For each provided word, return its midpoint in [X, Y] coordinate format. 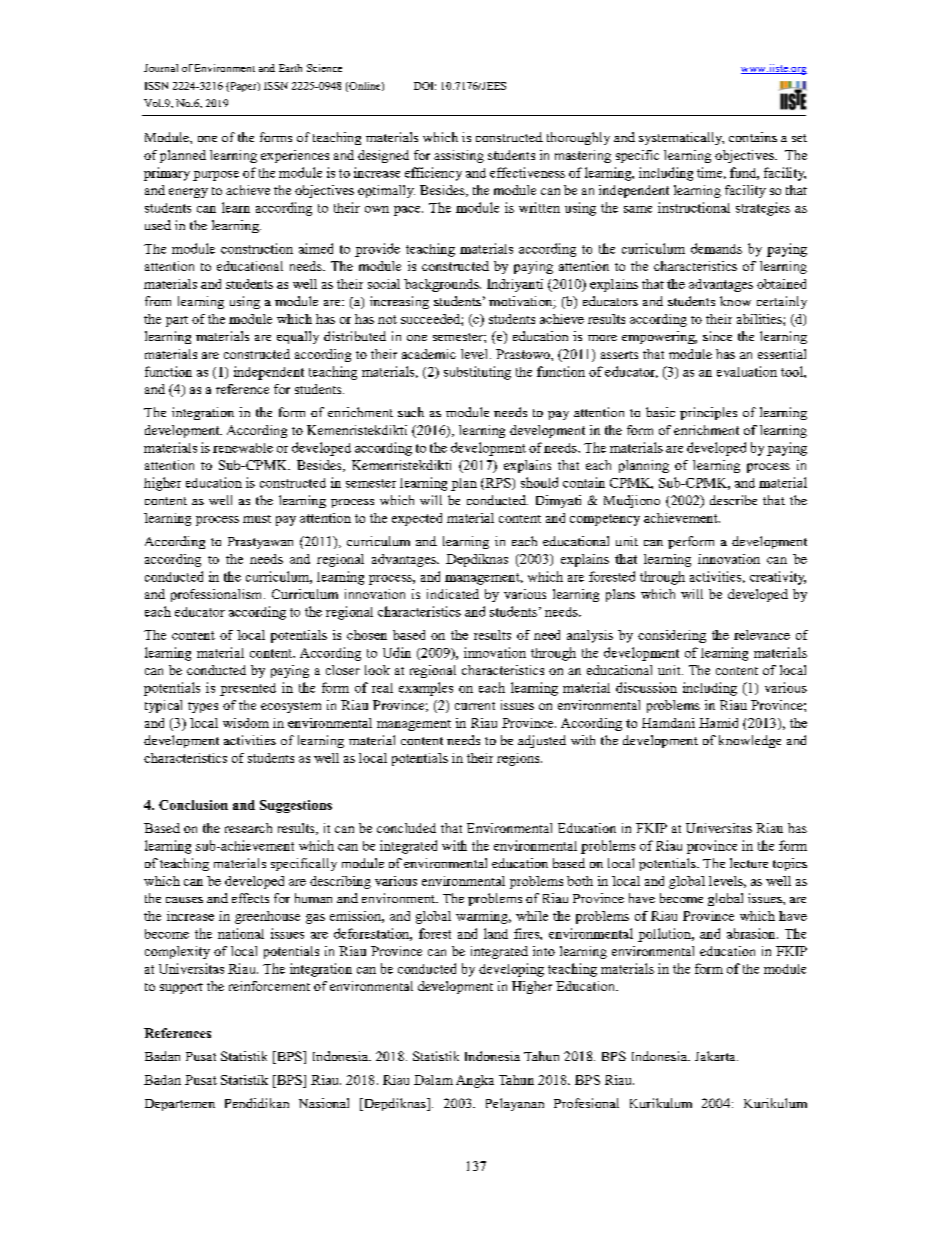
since [717, 336]
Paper [243, 87]
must [257, 519]
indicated [453, 594]
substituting [477, 373]
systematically [681, 138]
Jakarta [716, 1056]
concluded [406, 828]
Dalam [433, 1080]
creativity [778, 578]
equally [298, 337]
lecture [749, 863]
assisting [459, 156]
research [248, 828]
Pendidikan [257, 1103]
